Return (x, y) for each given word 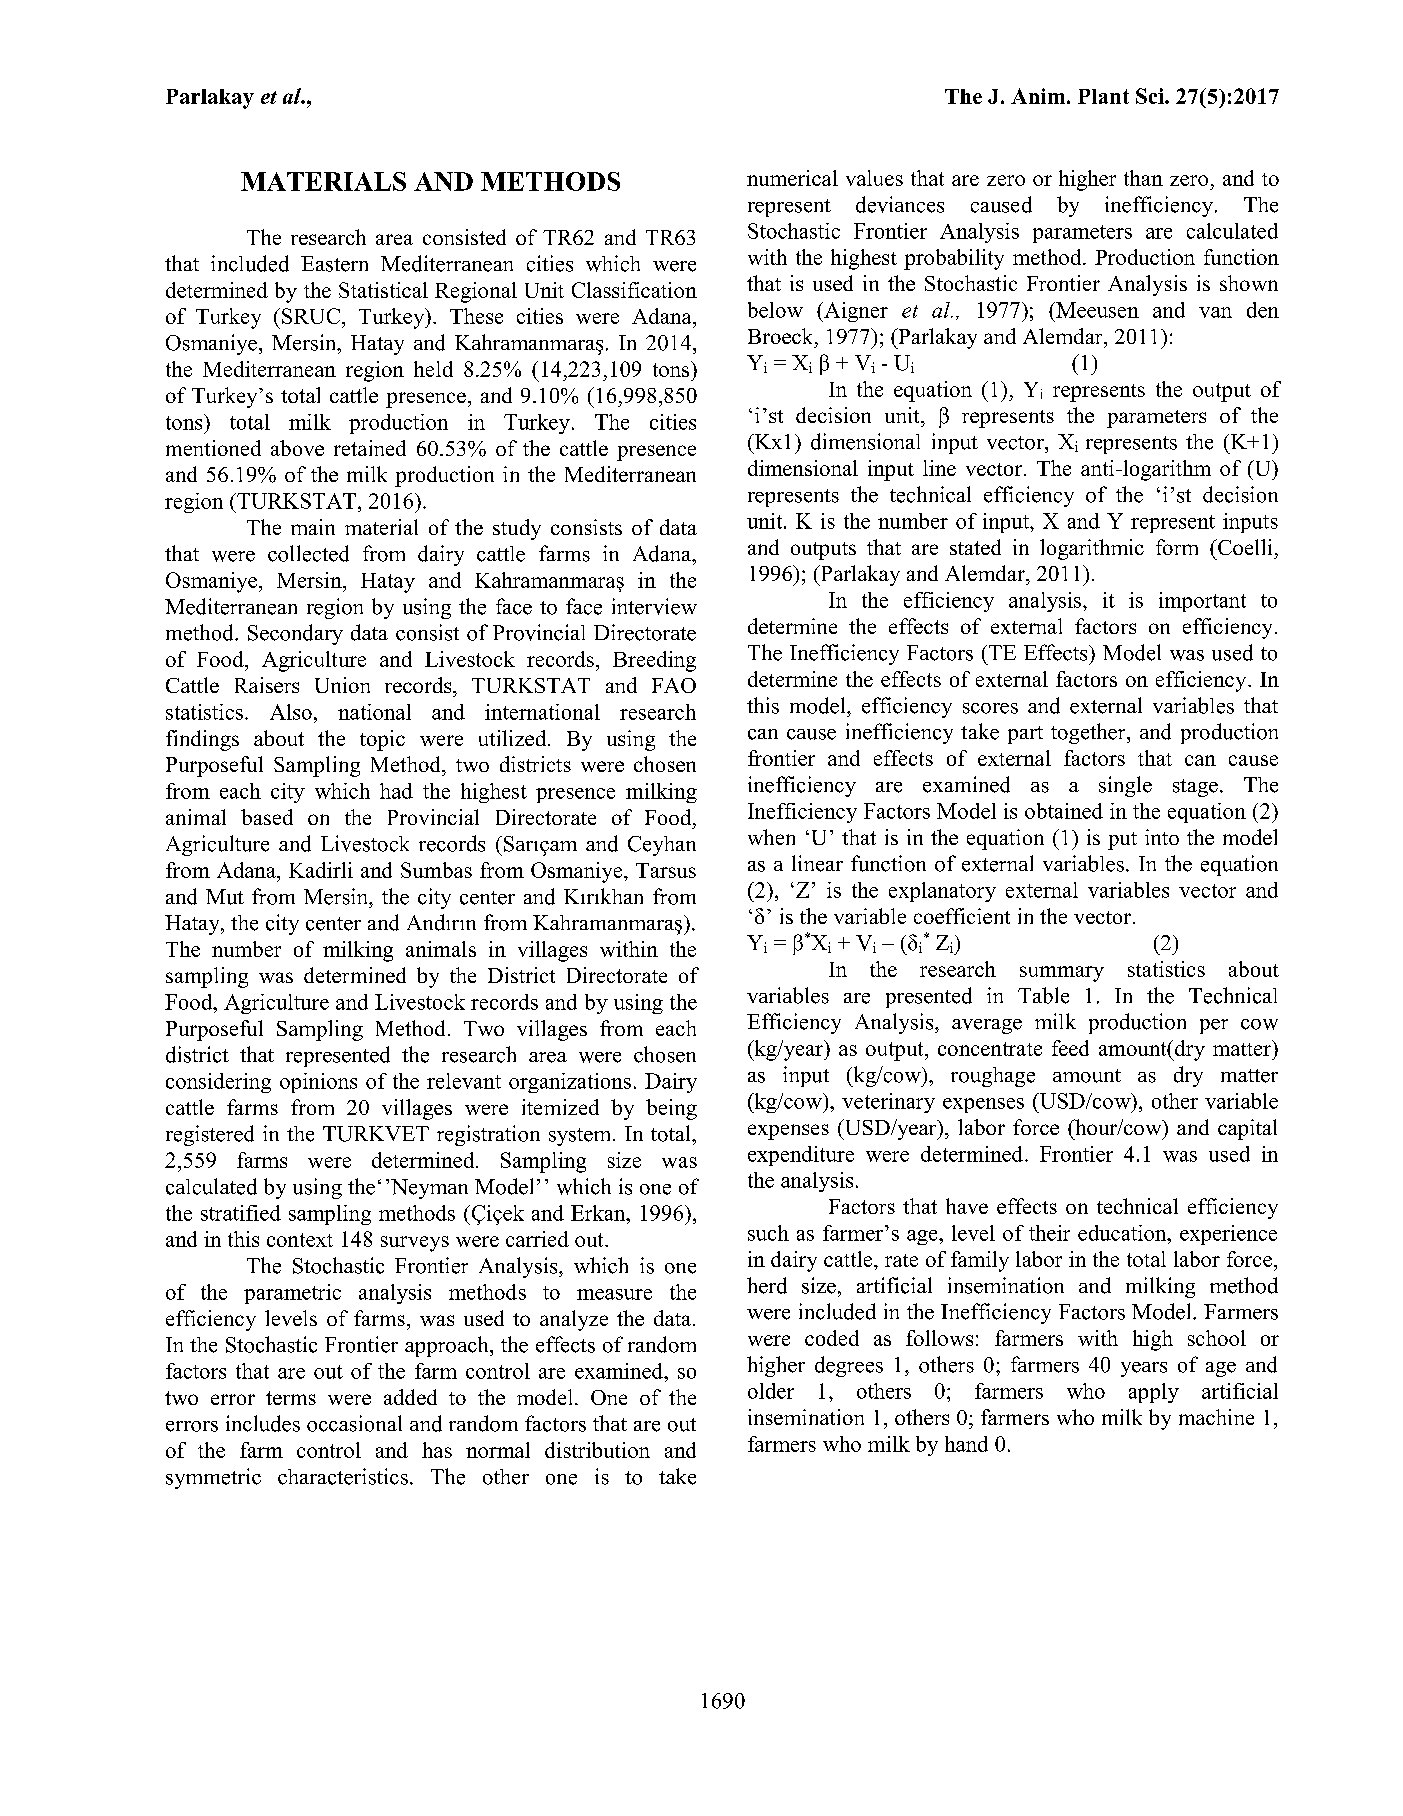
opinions (318, 1083)
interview (654, 606)
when (771, 837)
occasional (354, 1423)
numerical (792, 178)
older (771, 1391)
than (1143, 178)
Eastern (334, 264)
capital (1247, 1129)
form (1177, 547)
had (396, 791)
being (671, 1109)
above (297, 448)
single (1125, 786)
